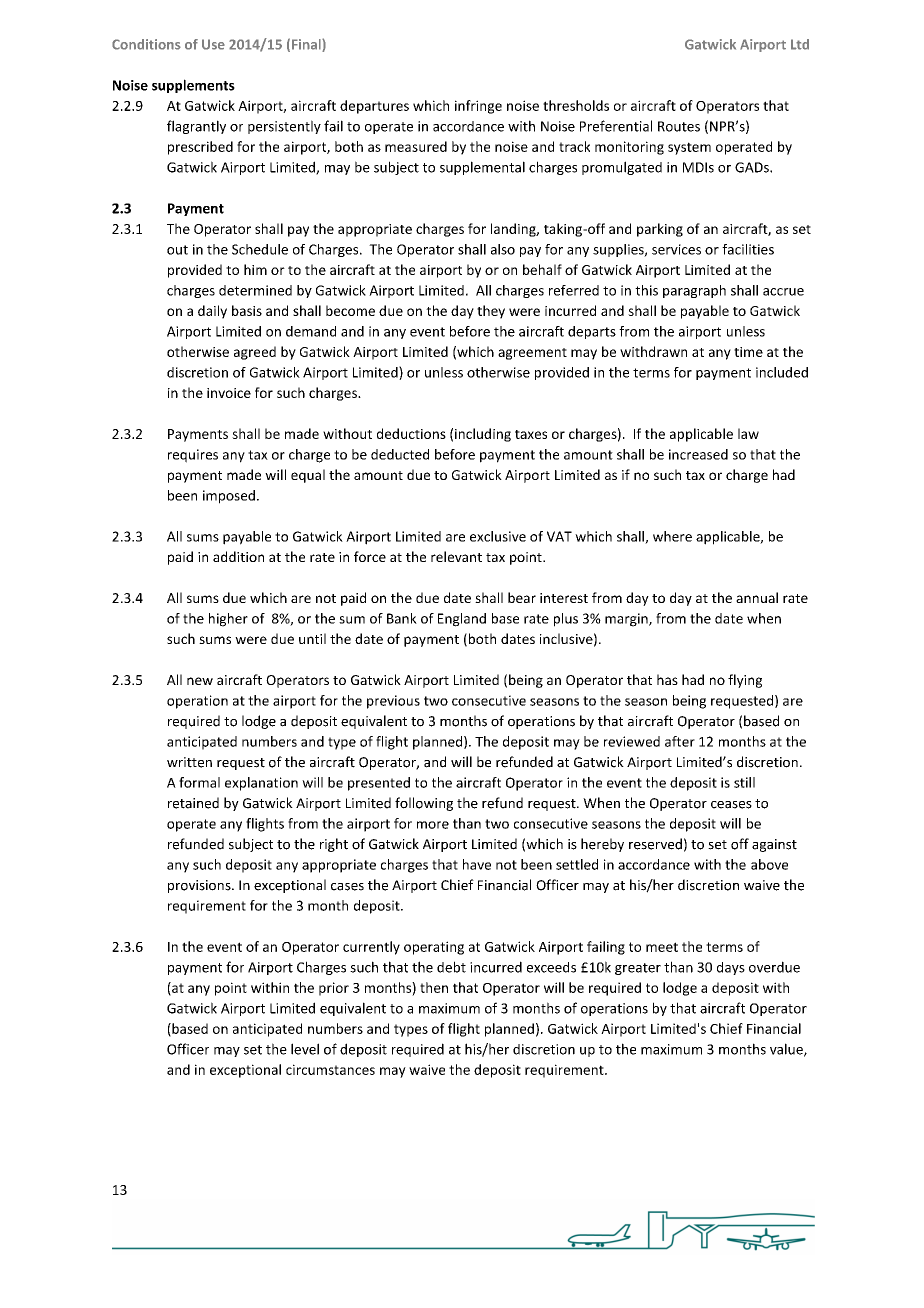 The width and height of the screenshot is (924, 1308). I want to click on new, so click(200, 681).
